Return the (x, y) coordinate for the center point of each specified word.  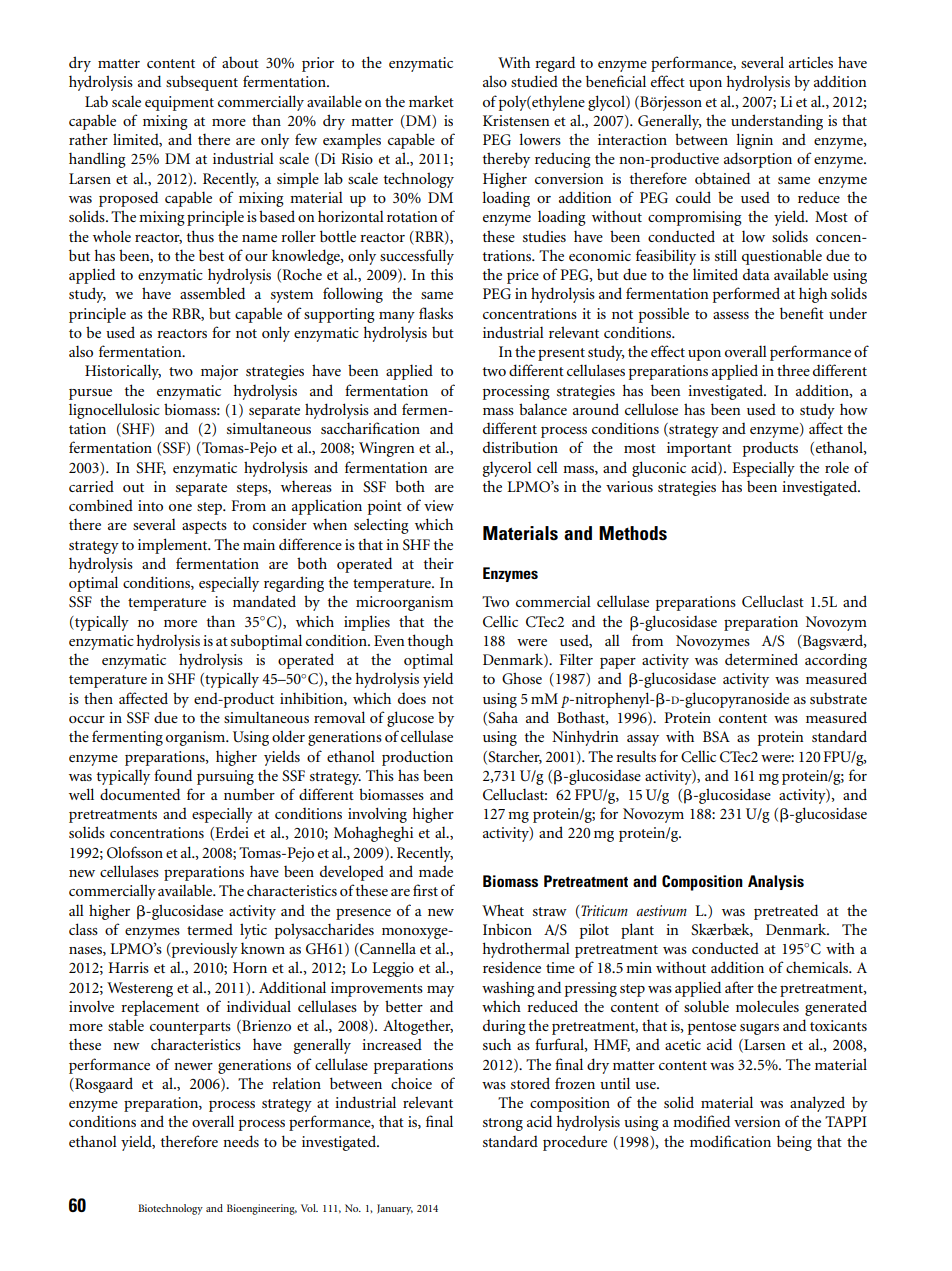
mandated (264, 601)
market (431, 101)
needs (241, 1141)
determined (761, 659)
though (430, 642)
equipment (179, 103)
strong (503, 1124)
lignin (754, 141)
